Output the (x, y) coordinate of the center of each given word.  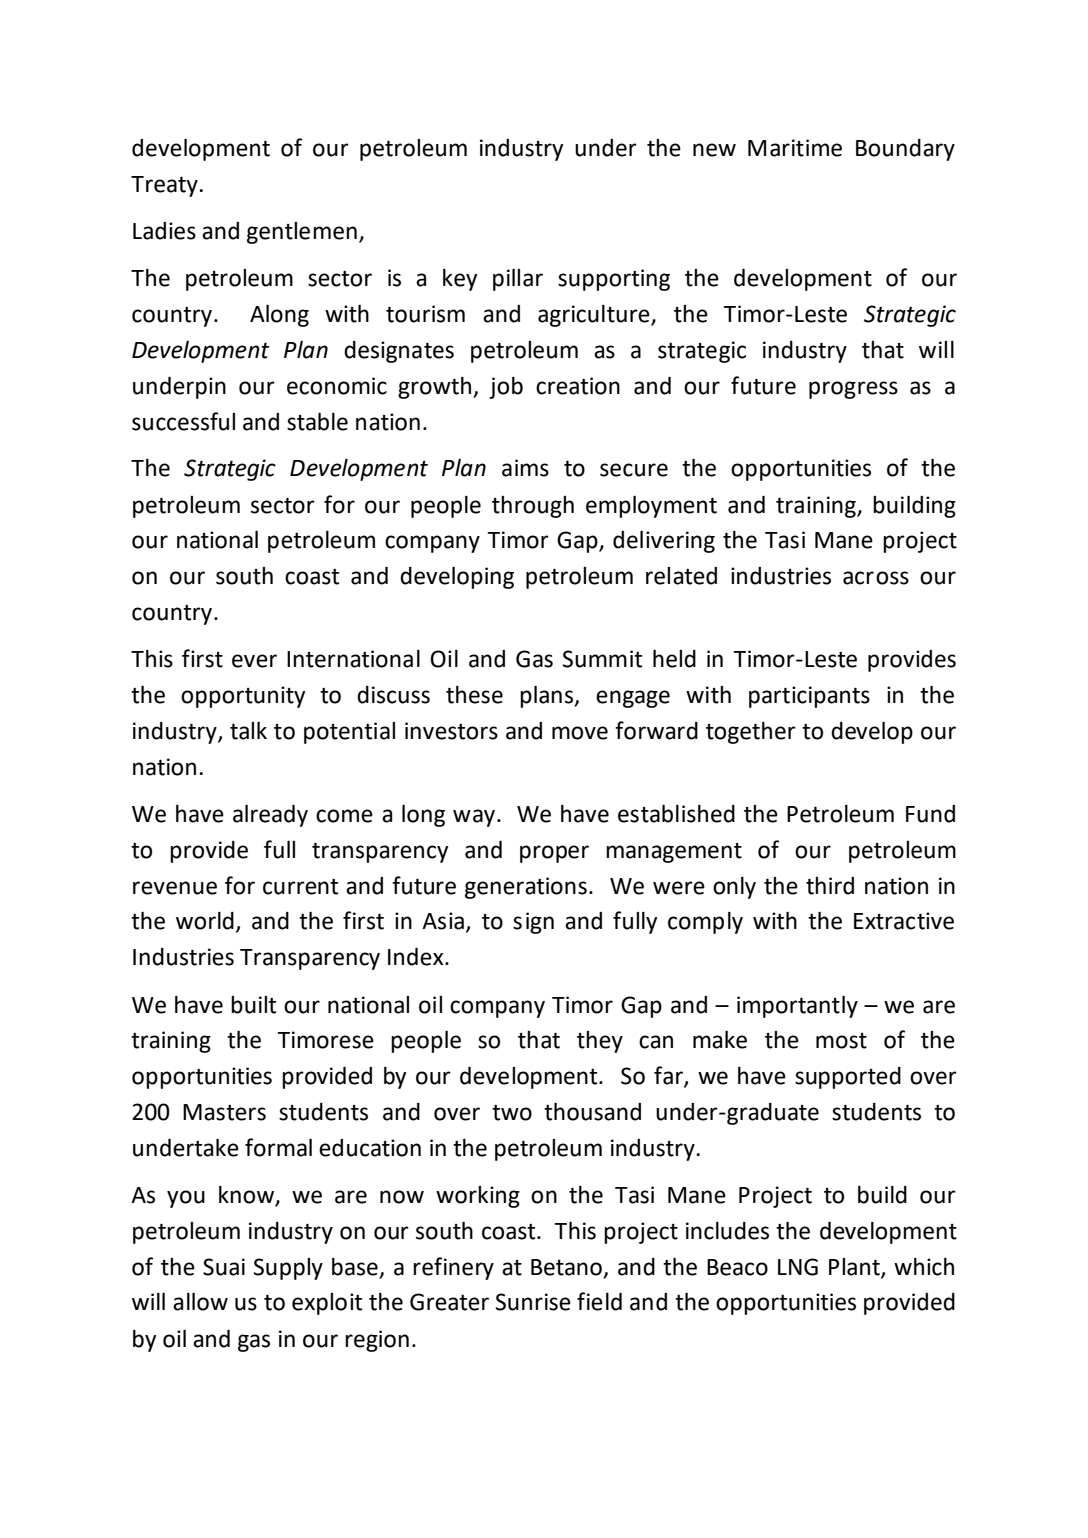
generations (526, 888)
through (533, 507)
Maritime (795, 148)
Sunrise (533, 1302)
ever (254, 661)
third (830, 886)
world (205, 921)
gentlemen (302, 233)
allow (200, 1302)
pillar (518, 280)
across (876, 578)
